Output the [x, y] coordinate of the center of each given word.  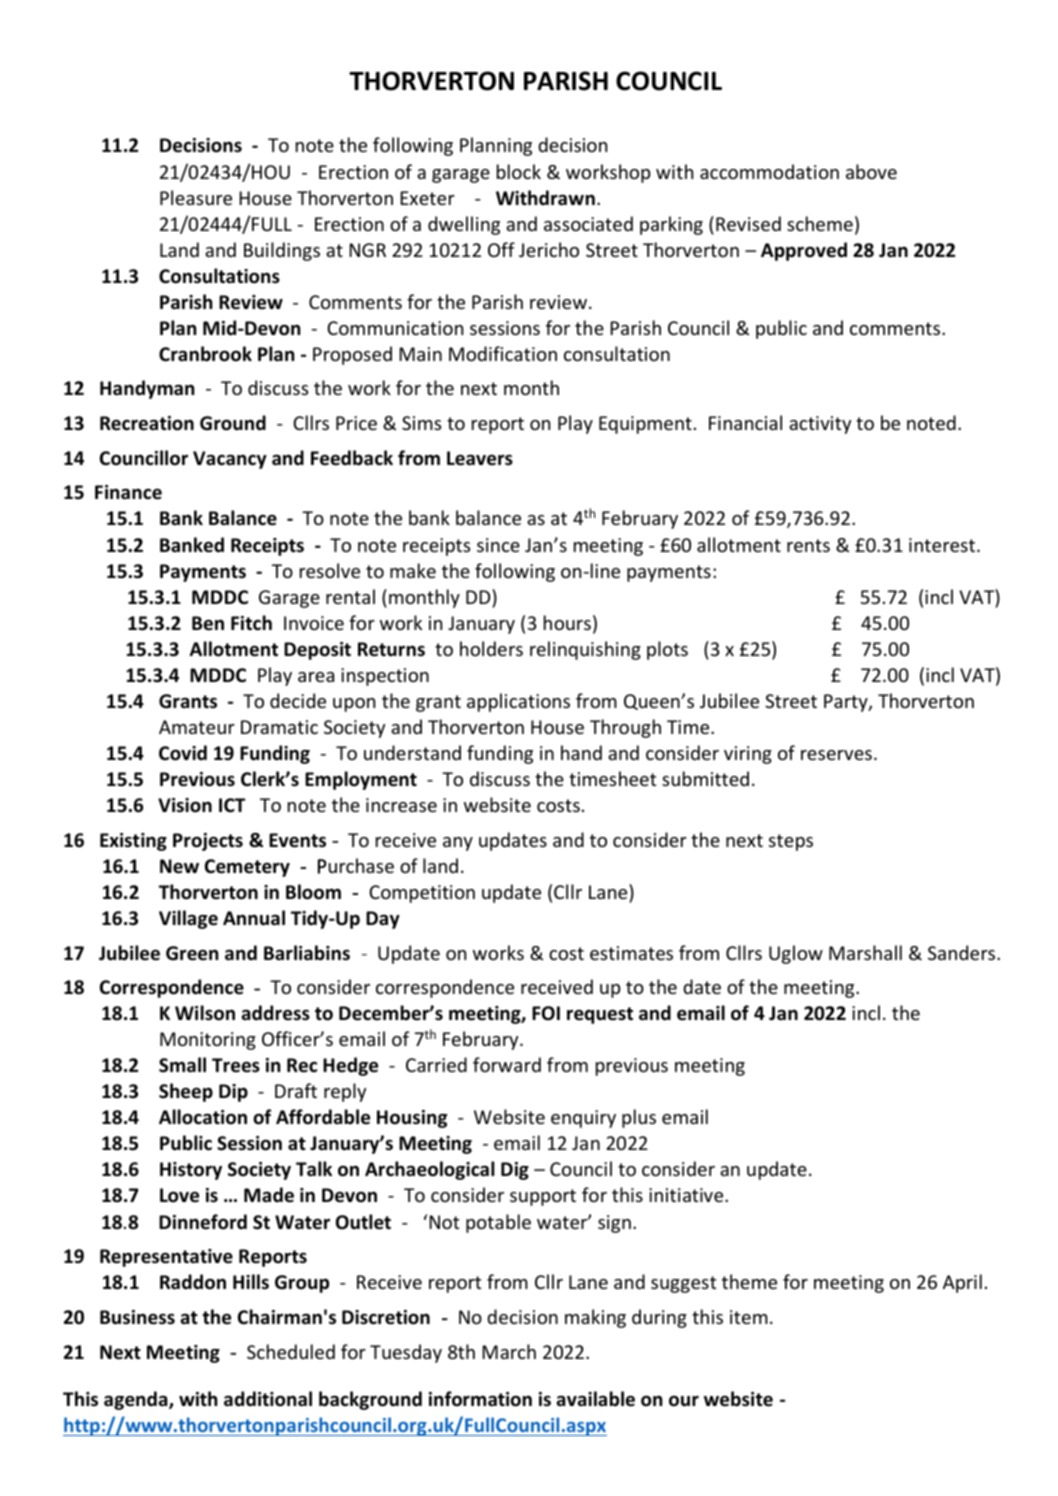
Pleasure [196, 197]
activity [820, 425]
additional [268, 1399]
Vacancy [230, 460]
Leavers [480, 458]
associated [588, 223]
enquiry [583, 1119]
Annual [254, 918]
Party [847, 703]
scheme [820, 223]
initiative [687, 1195]
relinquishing [585, 650]
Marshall [865, 952]
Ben [208, 623]
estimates [631, 953]
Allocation [203, 1117]
